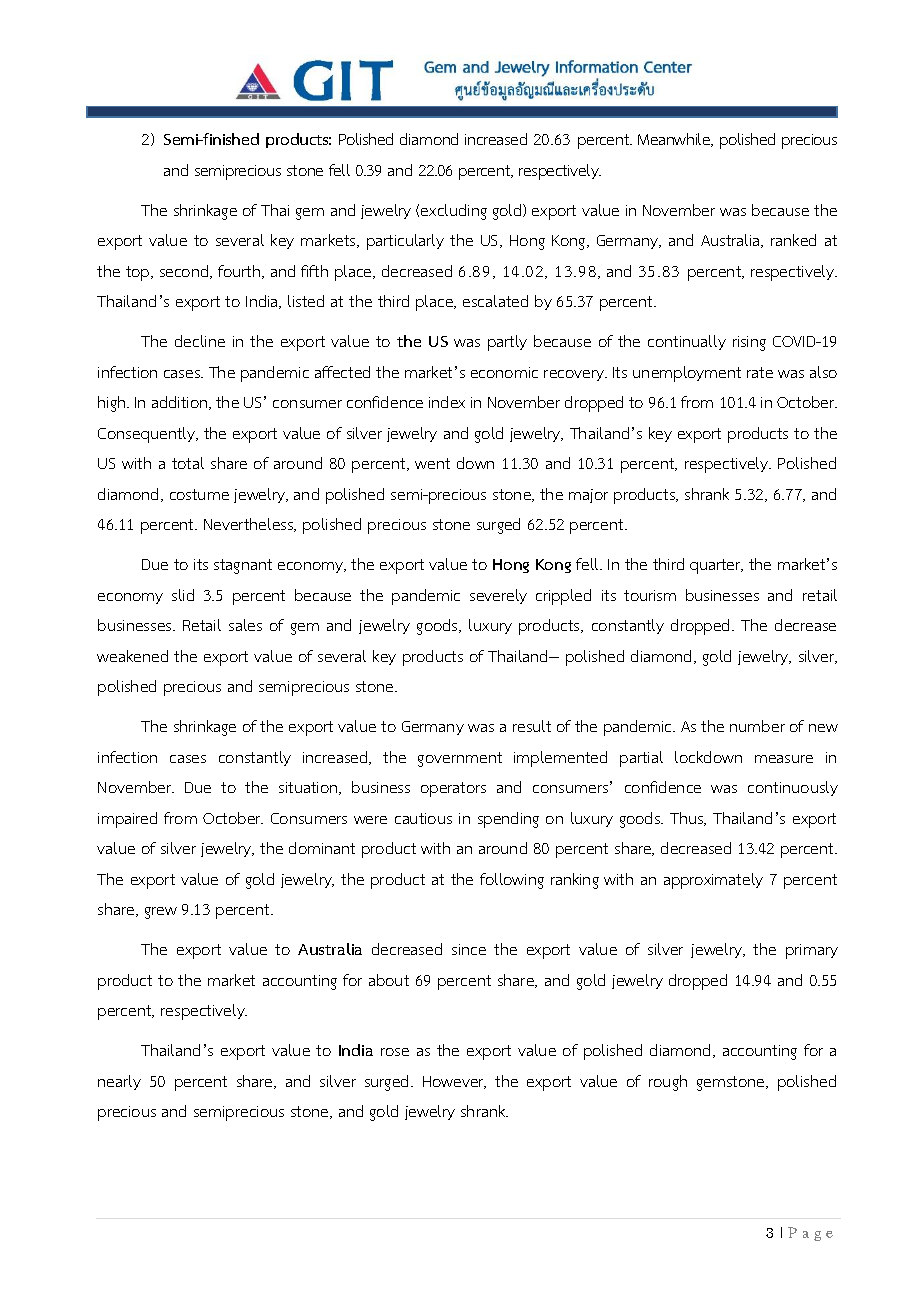  I want to click on measure, so click(784, 759).
